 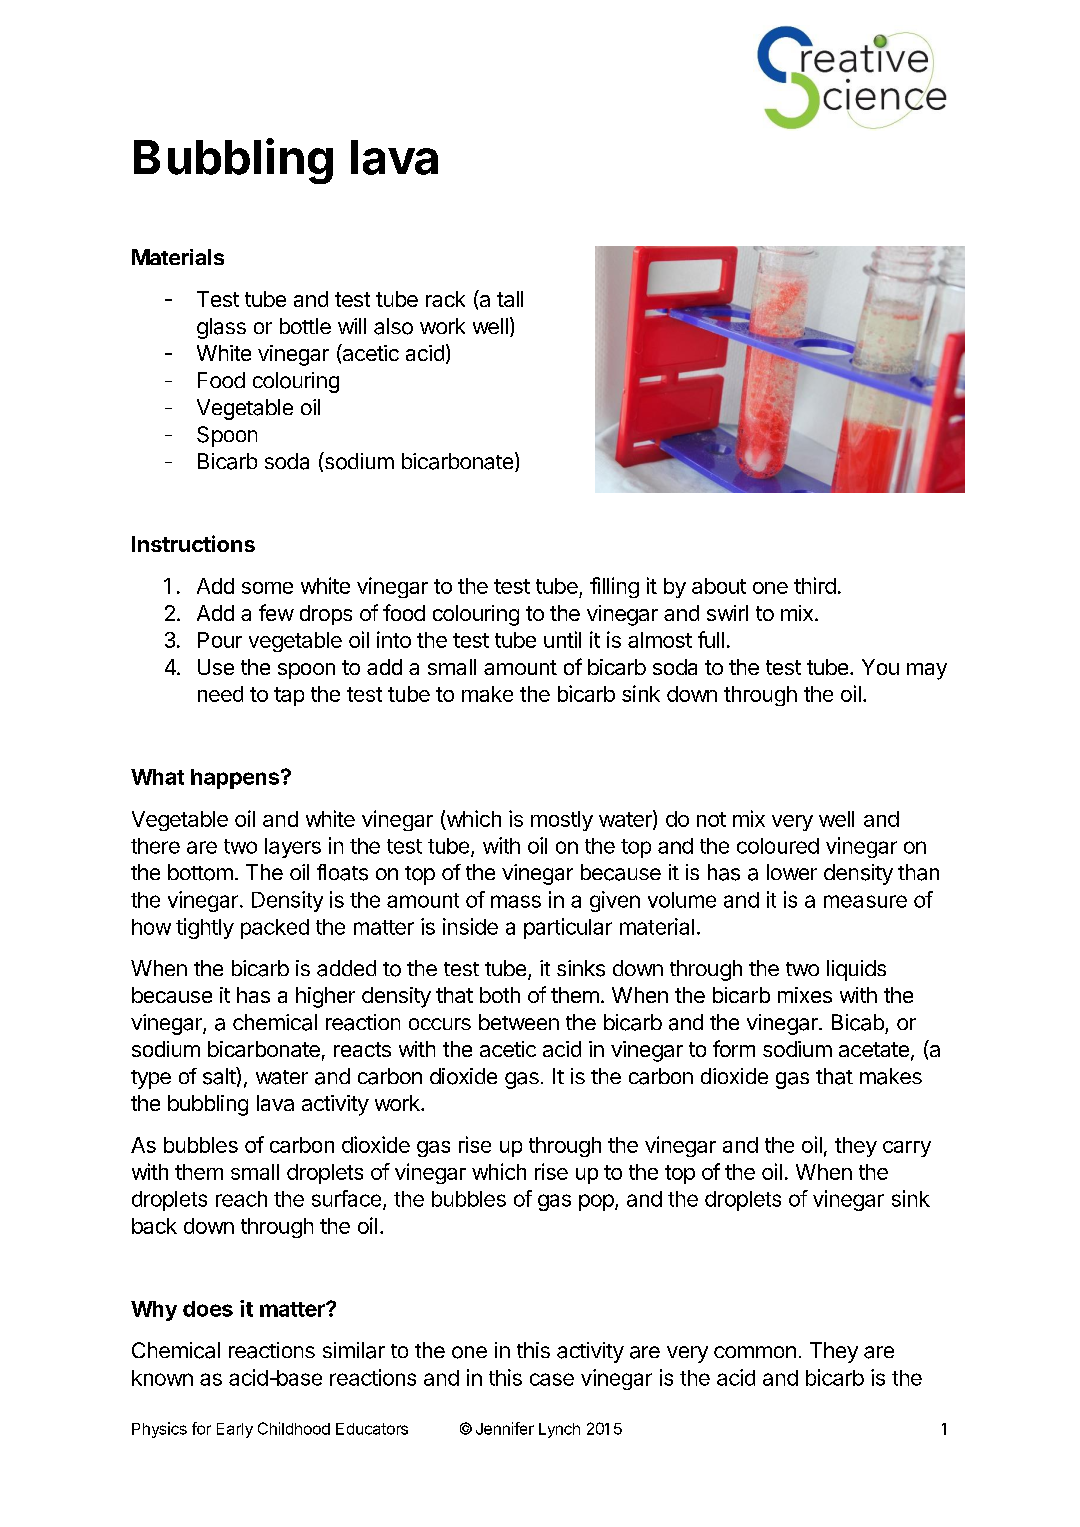 I want to click on You, so click(x=880, y=667).
